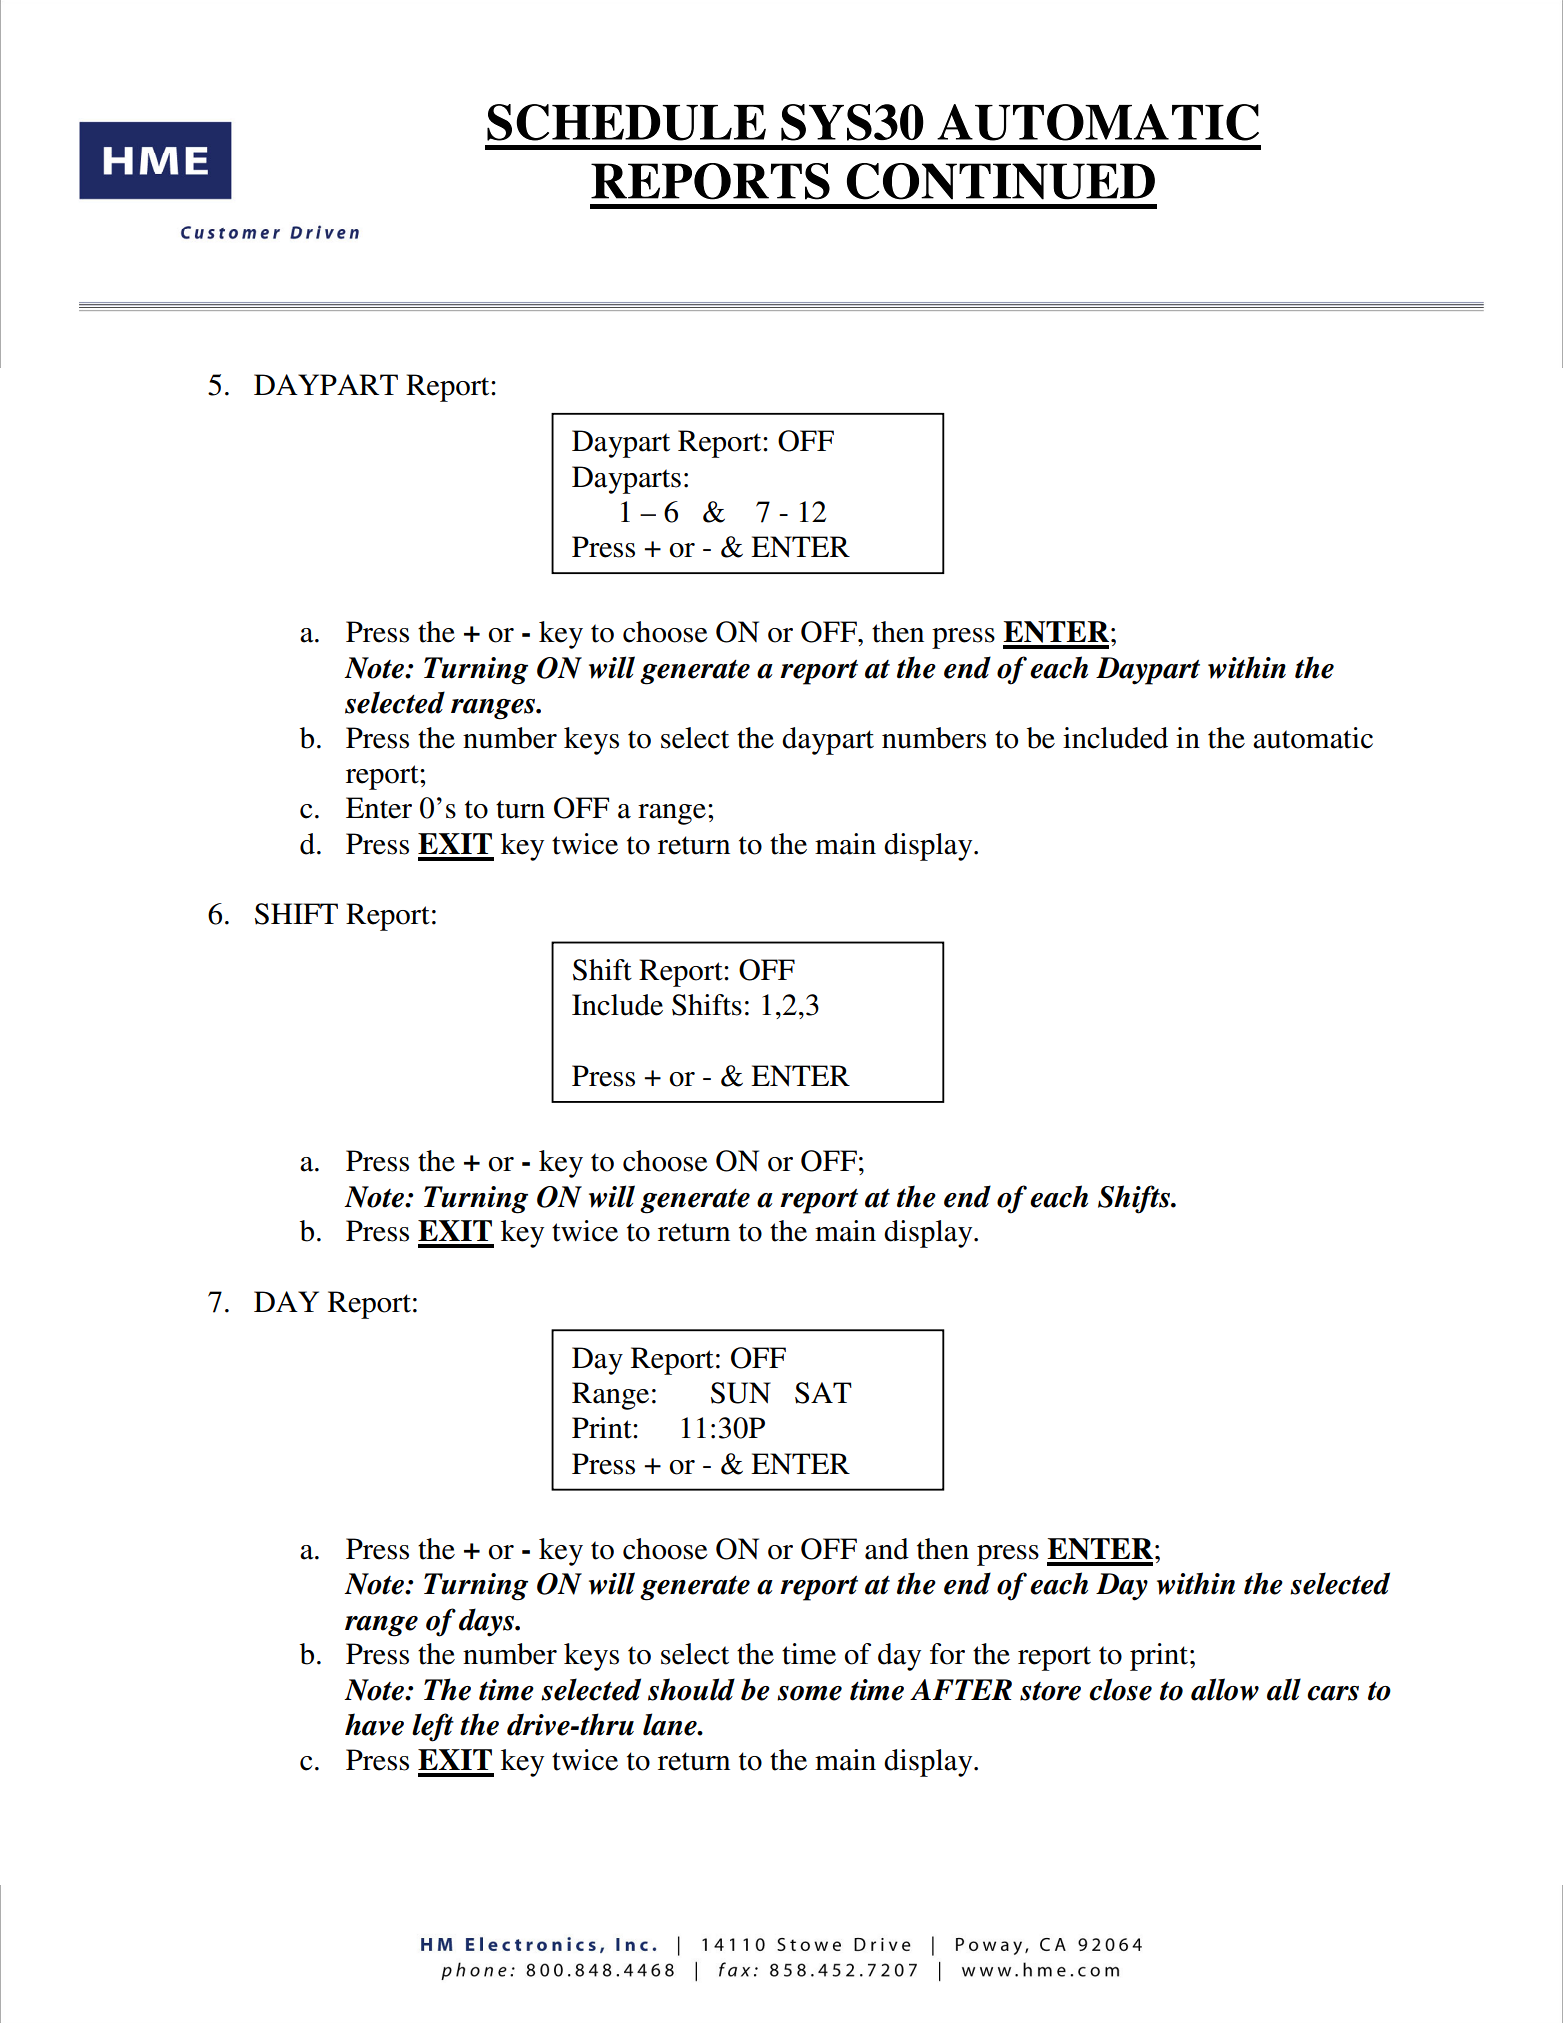 The image size is (1563, 2023). What do you see at coordinates (1225, 1689) in the screenshot?
I see `allow` at bounding box center [1225, 1689].
